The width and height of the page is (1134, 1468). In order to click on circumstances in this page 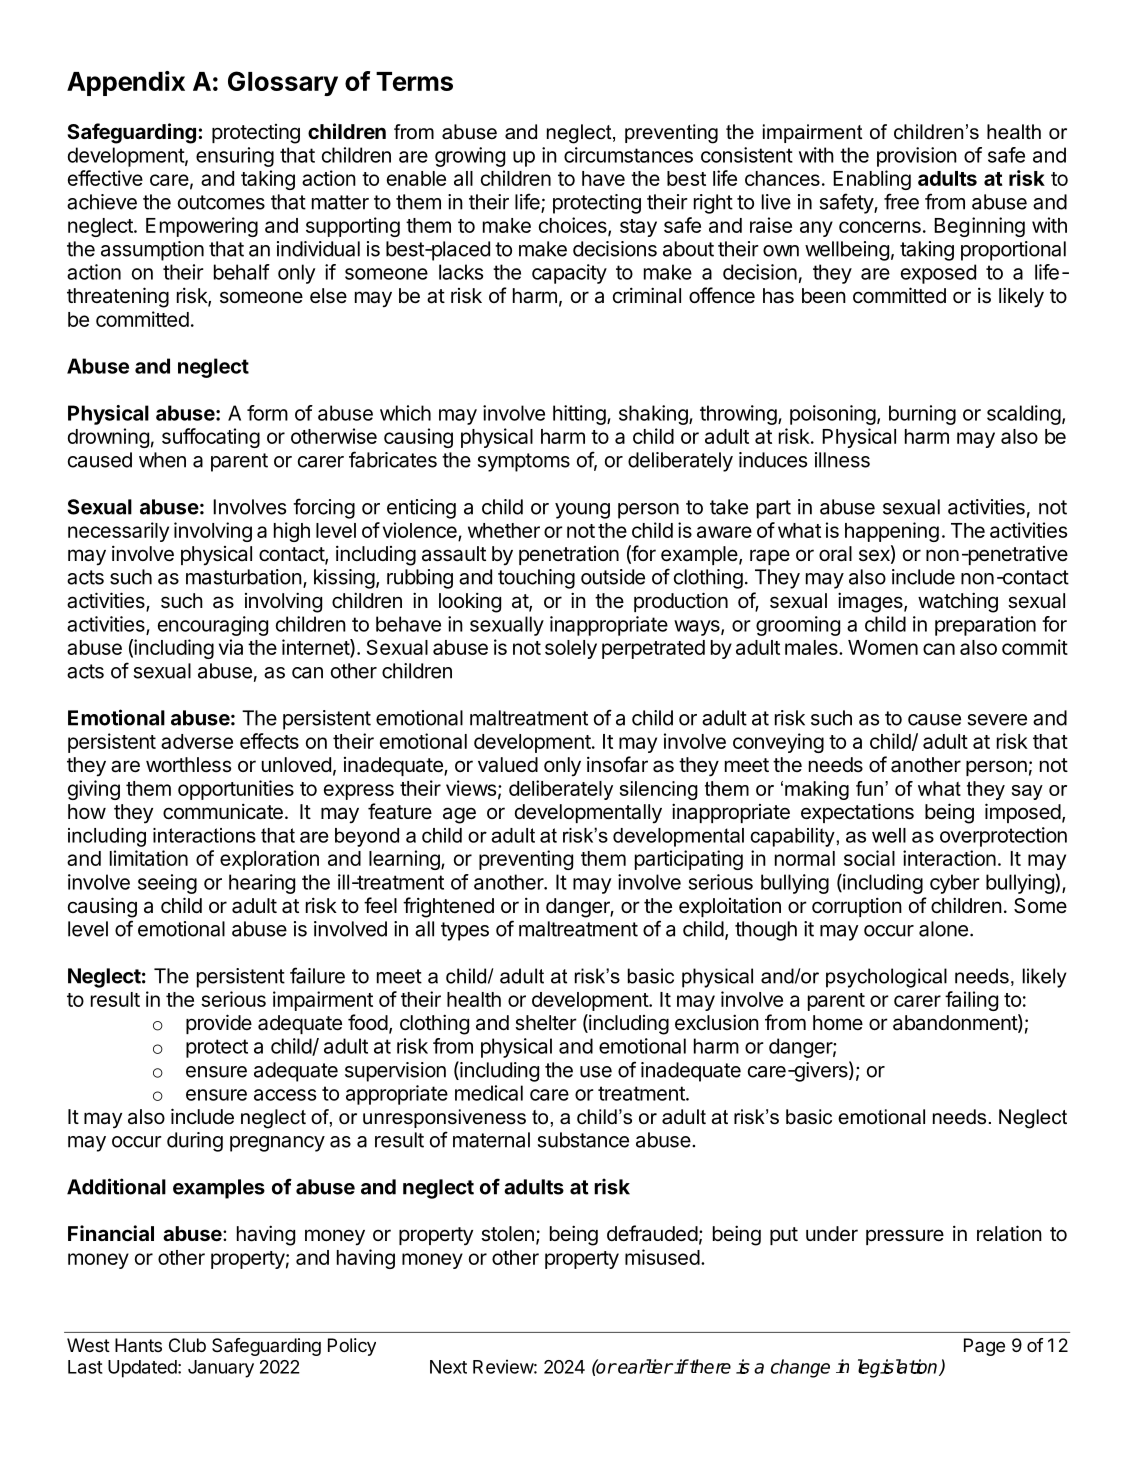, I will do `click(628, 155)`.
